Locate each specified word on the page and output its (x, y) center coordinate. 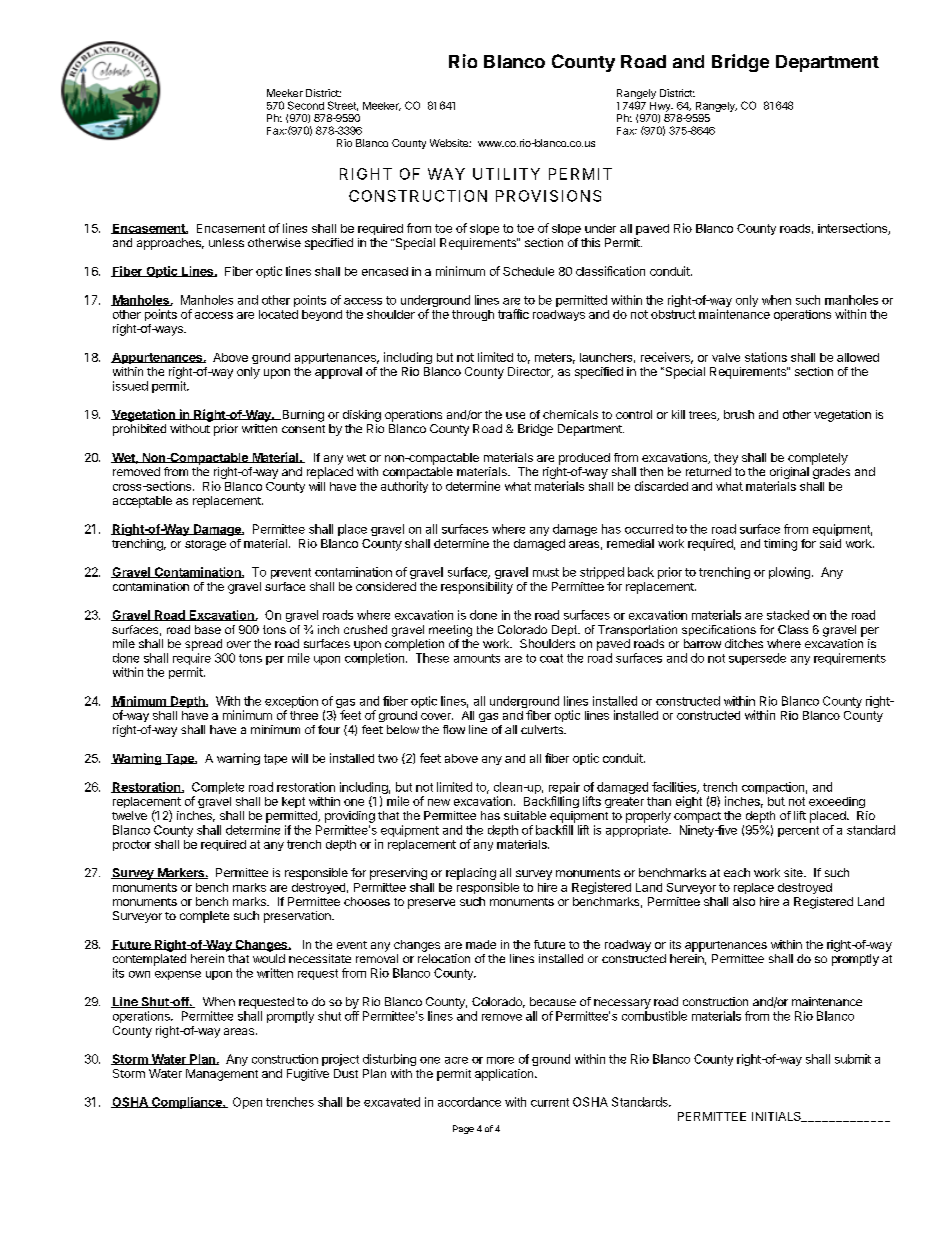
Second (306, 105)
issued (130, 386)
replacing (471, 874)
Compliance (186, 1103)
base (208, 629)
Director (530, 372)
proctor (132, 845)
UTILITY (506, 174)
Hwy (661, 107)
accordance (469, 1102)
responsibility (477, 588)
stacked (788, 615)
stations (766, 357)
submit (853, 1059)
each (737, 872)
